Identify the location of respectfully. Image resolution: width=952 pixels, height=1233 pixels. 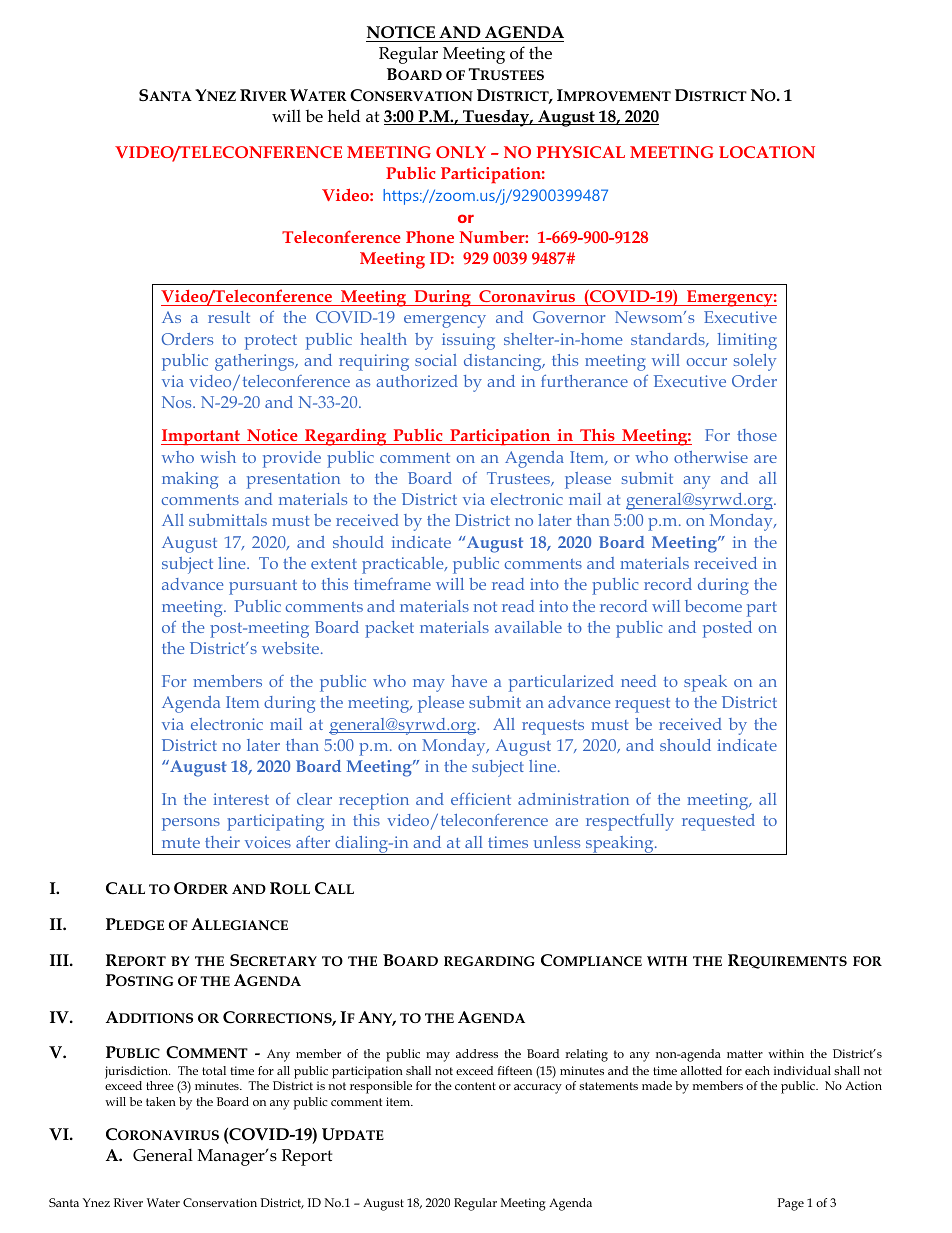
(630, 822).
